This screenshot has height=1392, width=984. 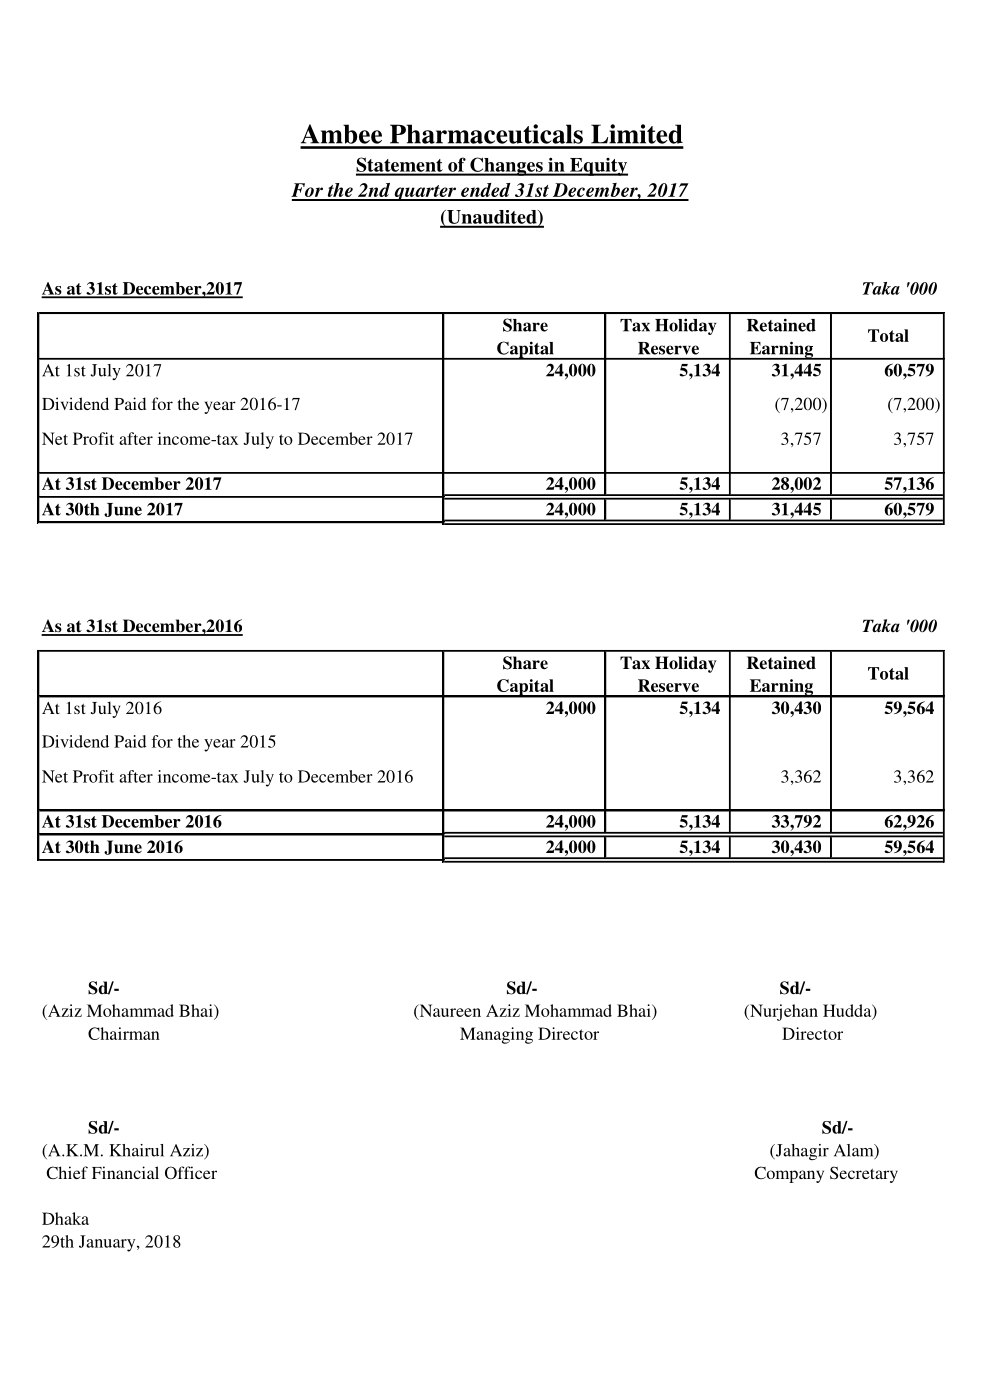 What do you see at coordinates (598, 167) in the screenshot?
I see `Equity` at bounding box center [598, 167].
